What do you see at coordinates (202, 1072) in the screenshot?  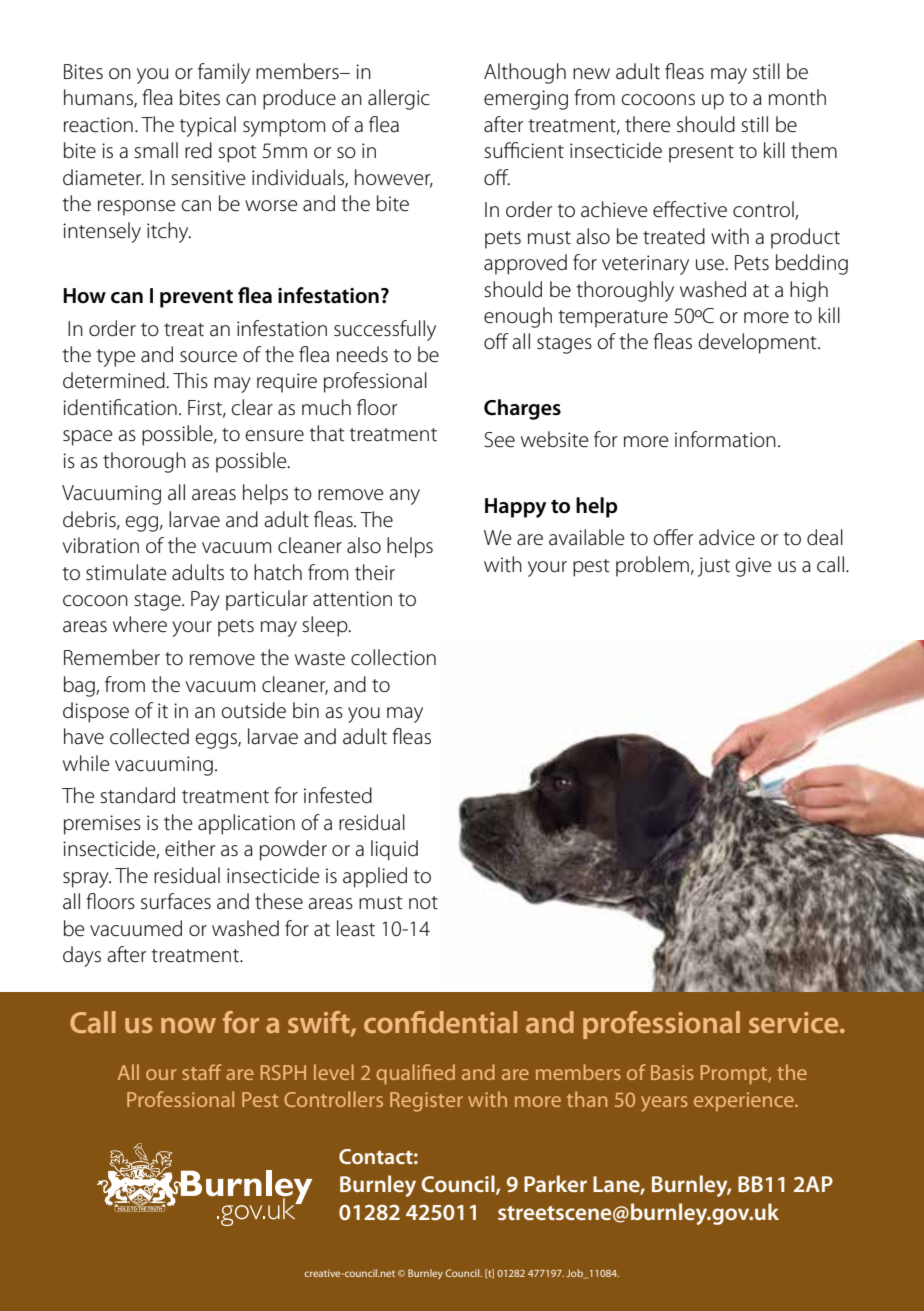 I see `staff` at bounding box center [202, 1072].
